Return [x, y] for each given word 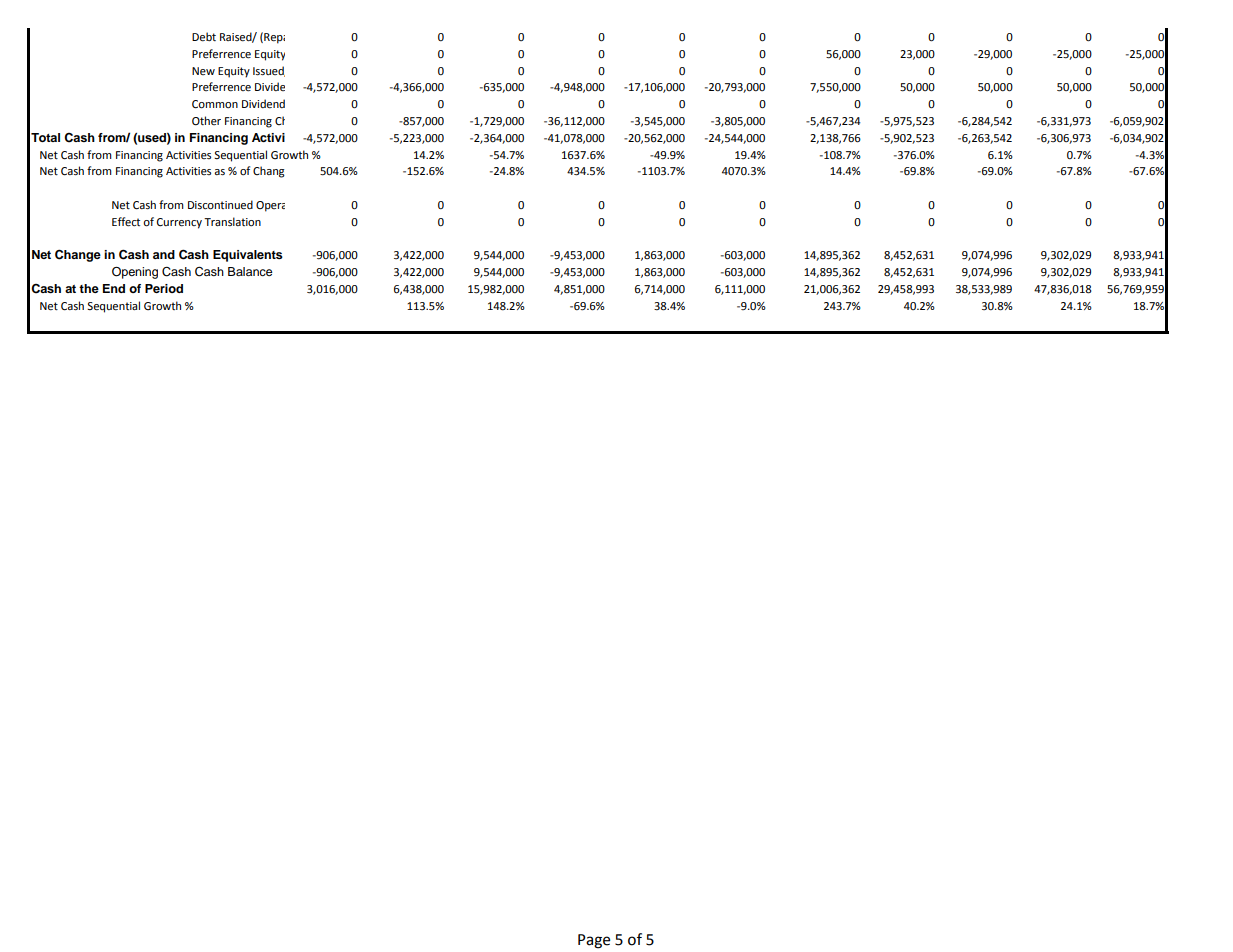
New [203, 71]
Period [164, 288]
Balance [250, 271]
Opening [135, 273]
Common [215, 104]
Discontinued [220, 205]
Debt [204, 37]
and [164, 254]
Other [206, 121]
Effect [126, 222]
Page [594, 941]
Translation [232, 221]
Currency [179, 223]
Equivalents [248, 256]
